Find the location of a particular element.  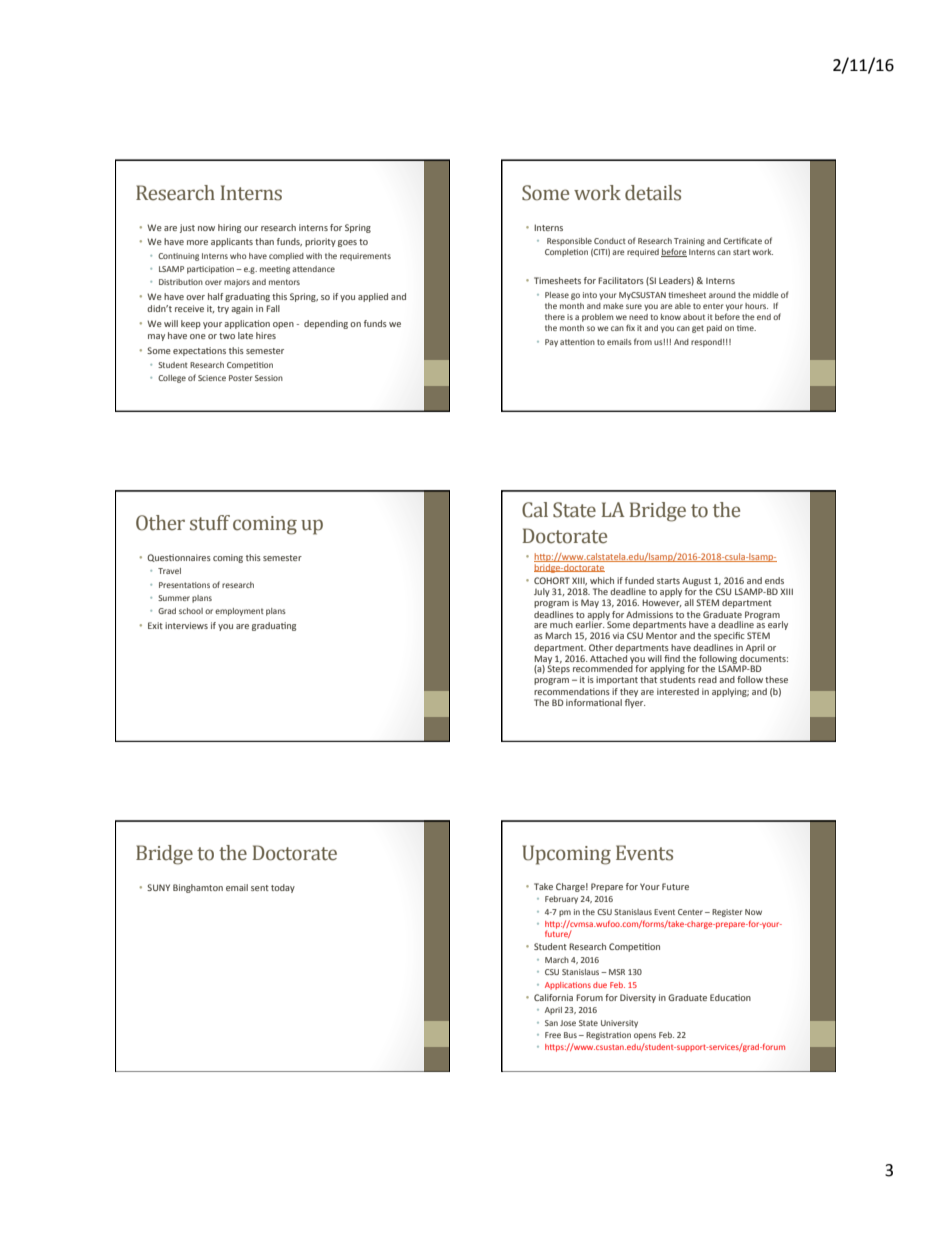

However is located at coordinates (662, 603).
